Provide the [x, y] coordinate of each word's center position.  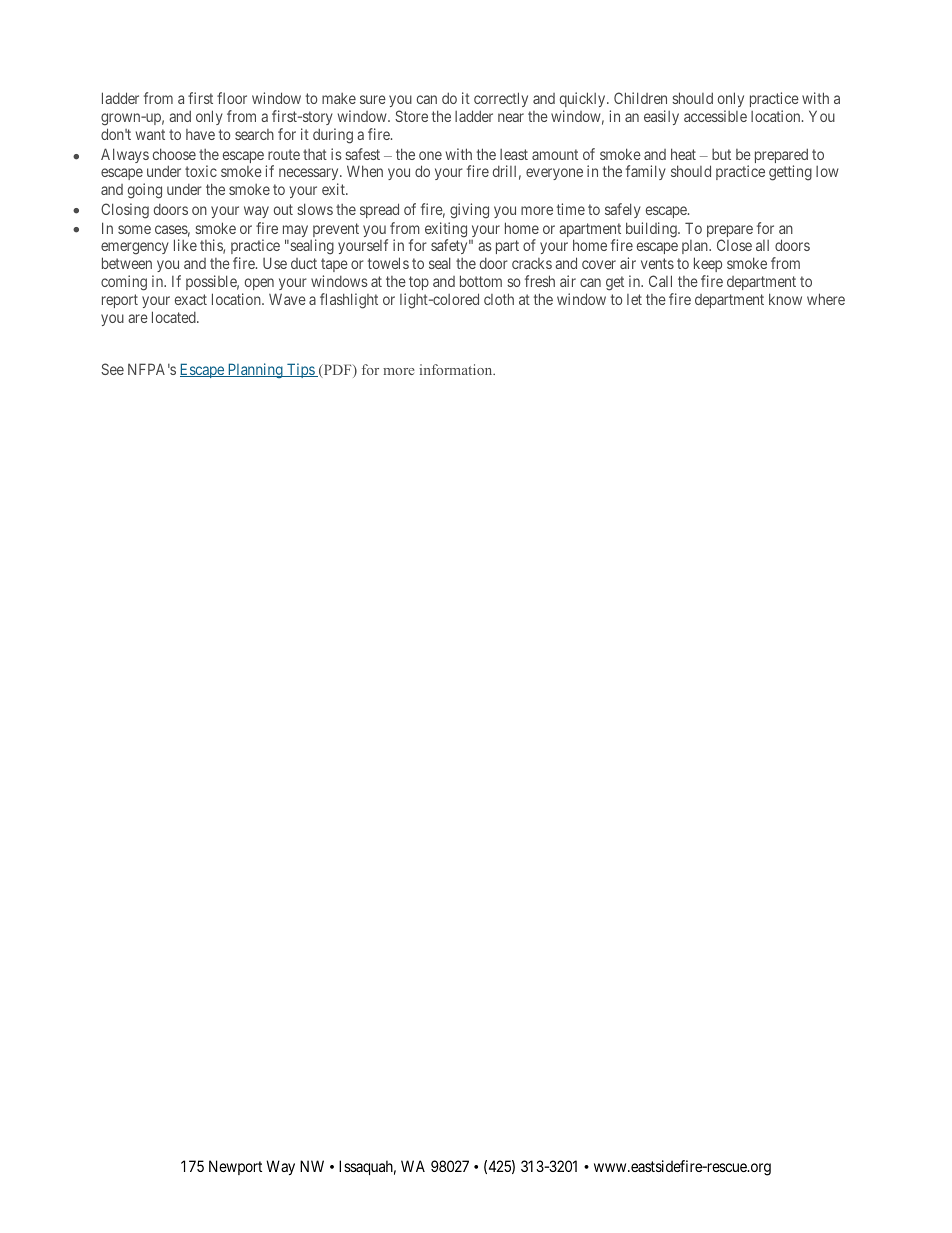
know [785, 299]
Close [734, 245]
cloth [499, 299]
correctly [500, 101]
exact [191, 299]
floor [232, 98]
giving [469, 211]
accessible [715, 116]
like [185, 245]
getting [790, 173]
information [457, 369]
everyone [554, 174]
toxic [201, 171]
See [112, 369]
